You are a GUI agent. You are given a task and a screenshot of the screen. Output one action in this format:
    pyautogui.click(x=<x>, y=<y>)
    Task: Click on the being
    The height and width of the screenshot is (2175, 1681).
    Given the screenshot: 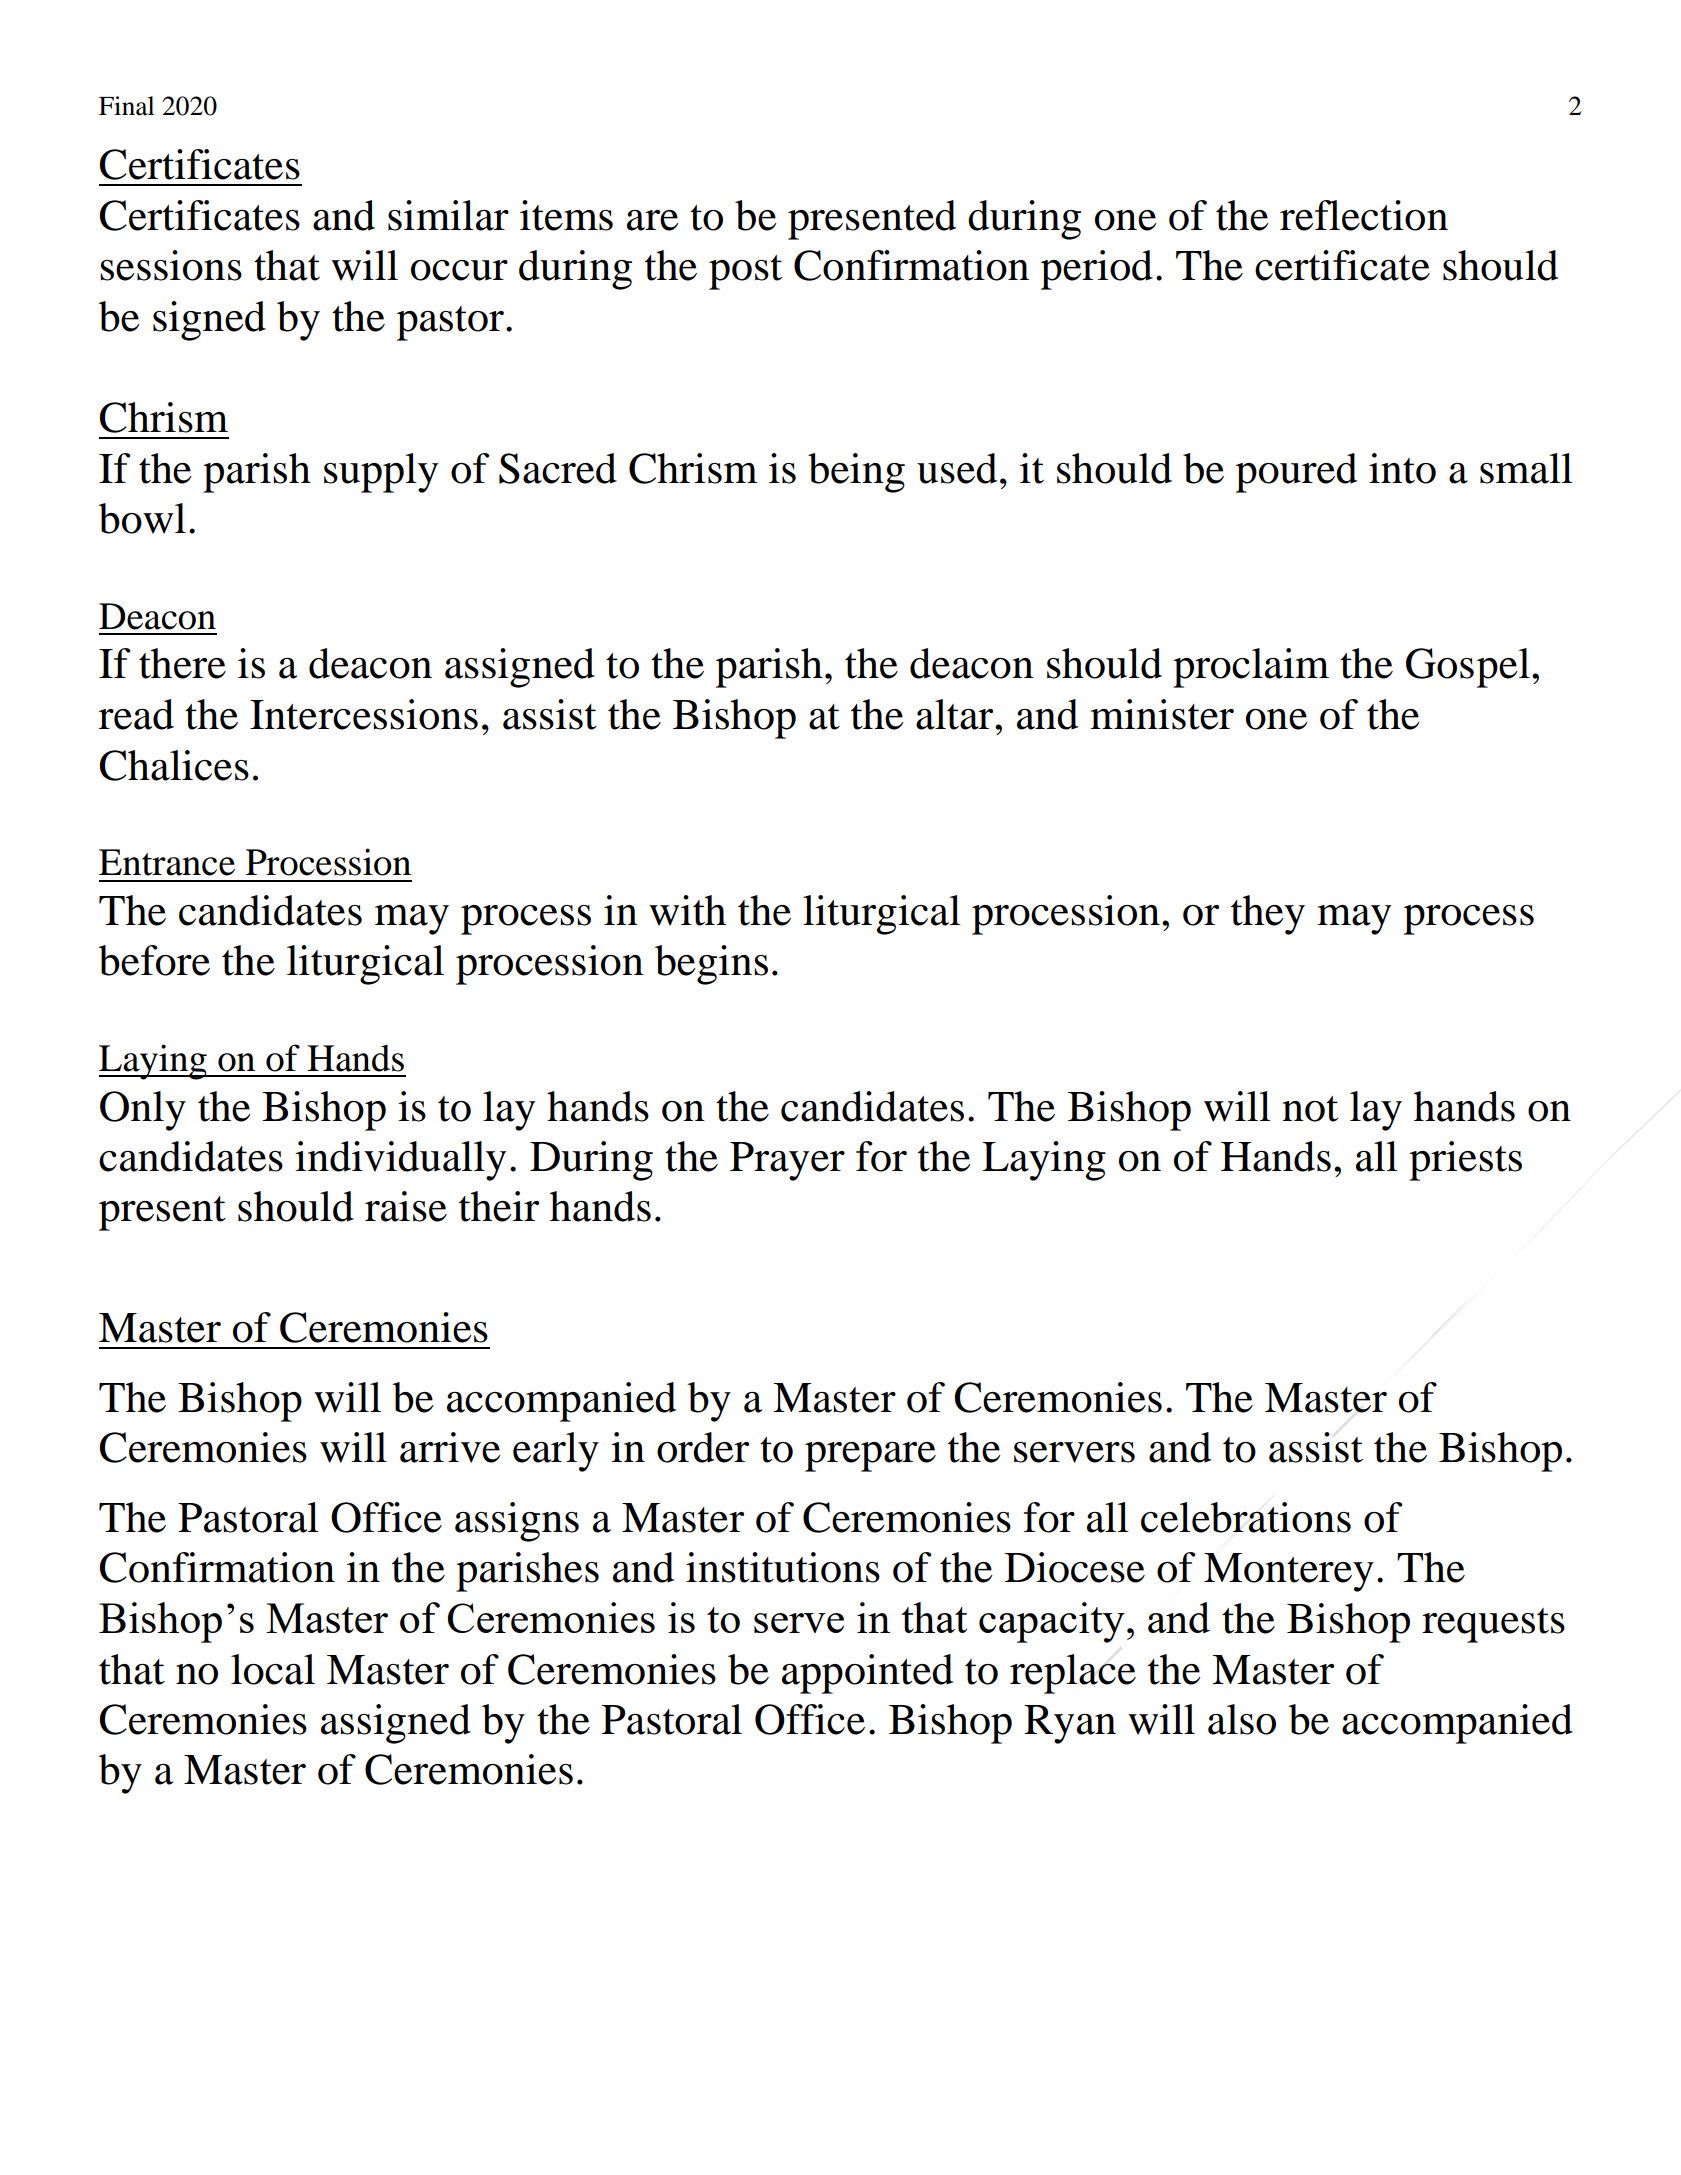 What is the action you would take?
    pyautogui.click(x=856, y=473)
